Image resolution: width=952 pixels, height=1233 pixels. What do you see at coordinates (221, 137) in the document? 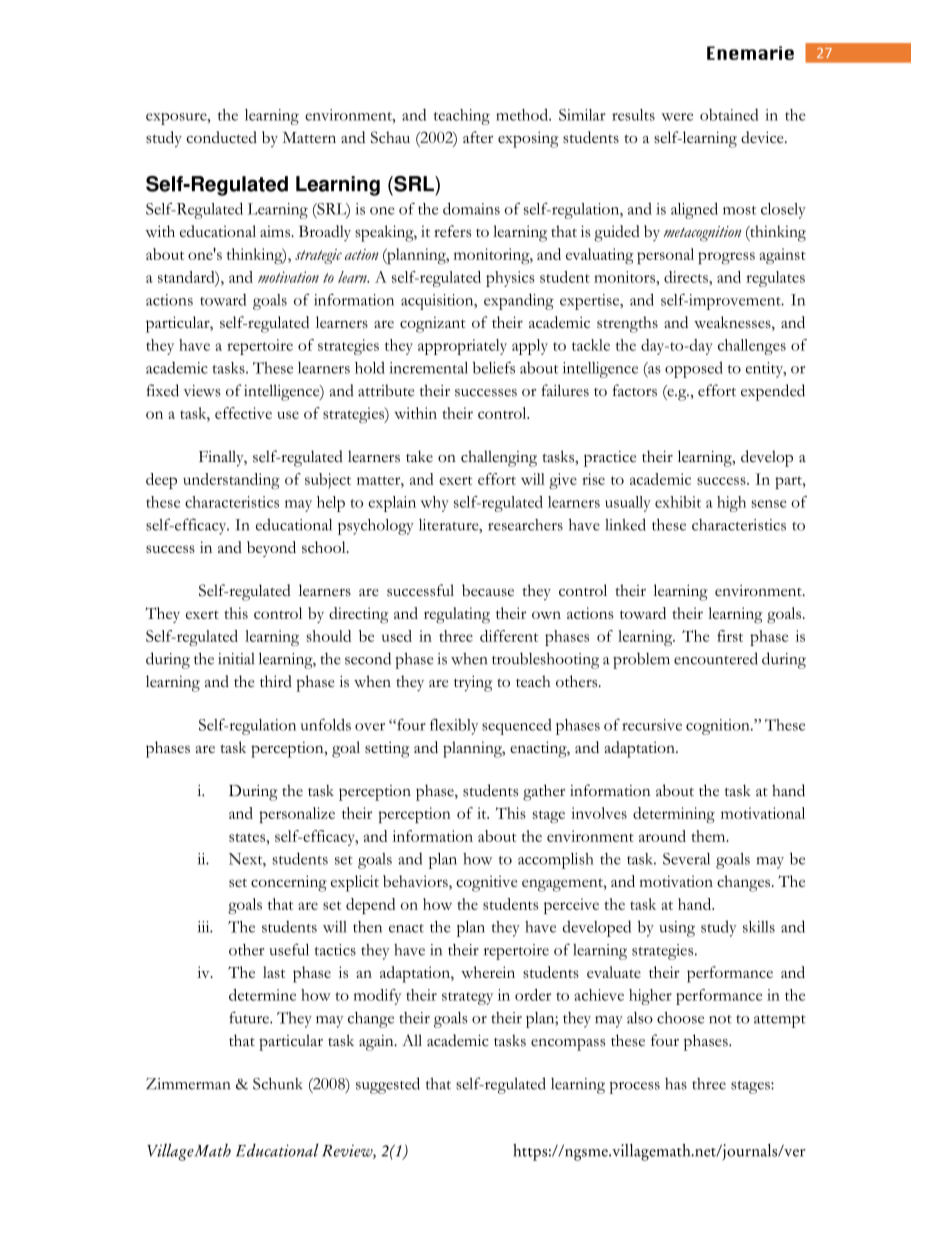
I see `conducted` at bounding box center [221, 137].
